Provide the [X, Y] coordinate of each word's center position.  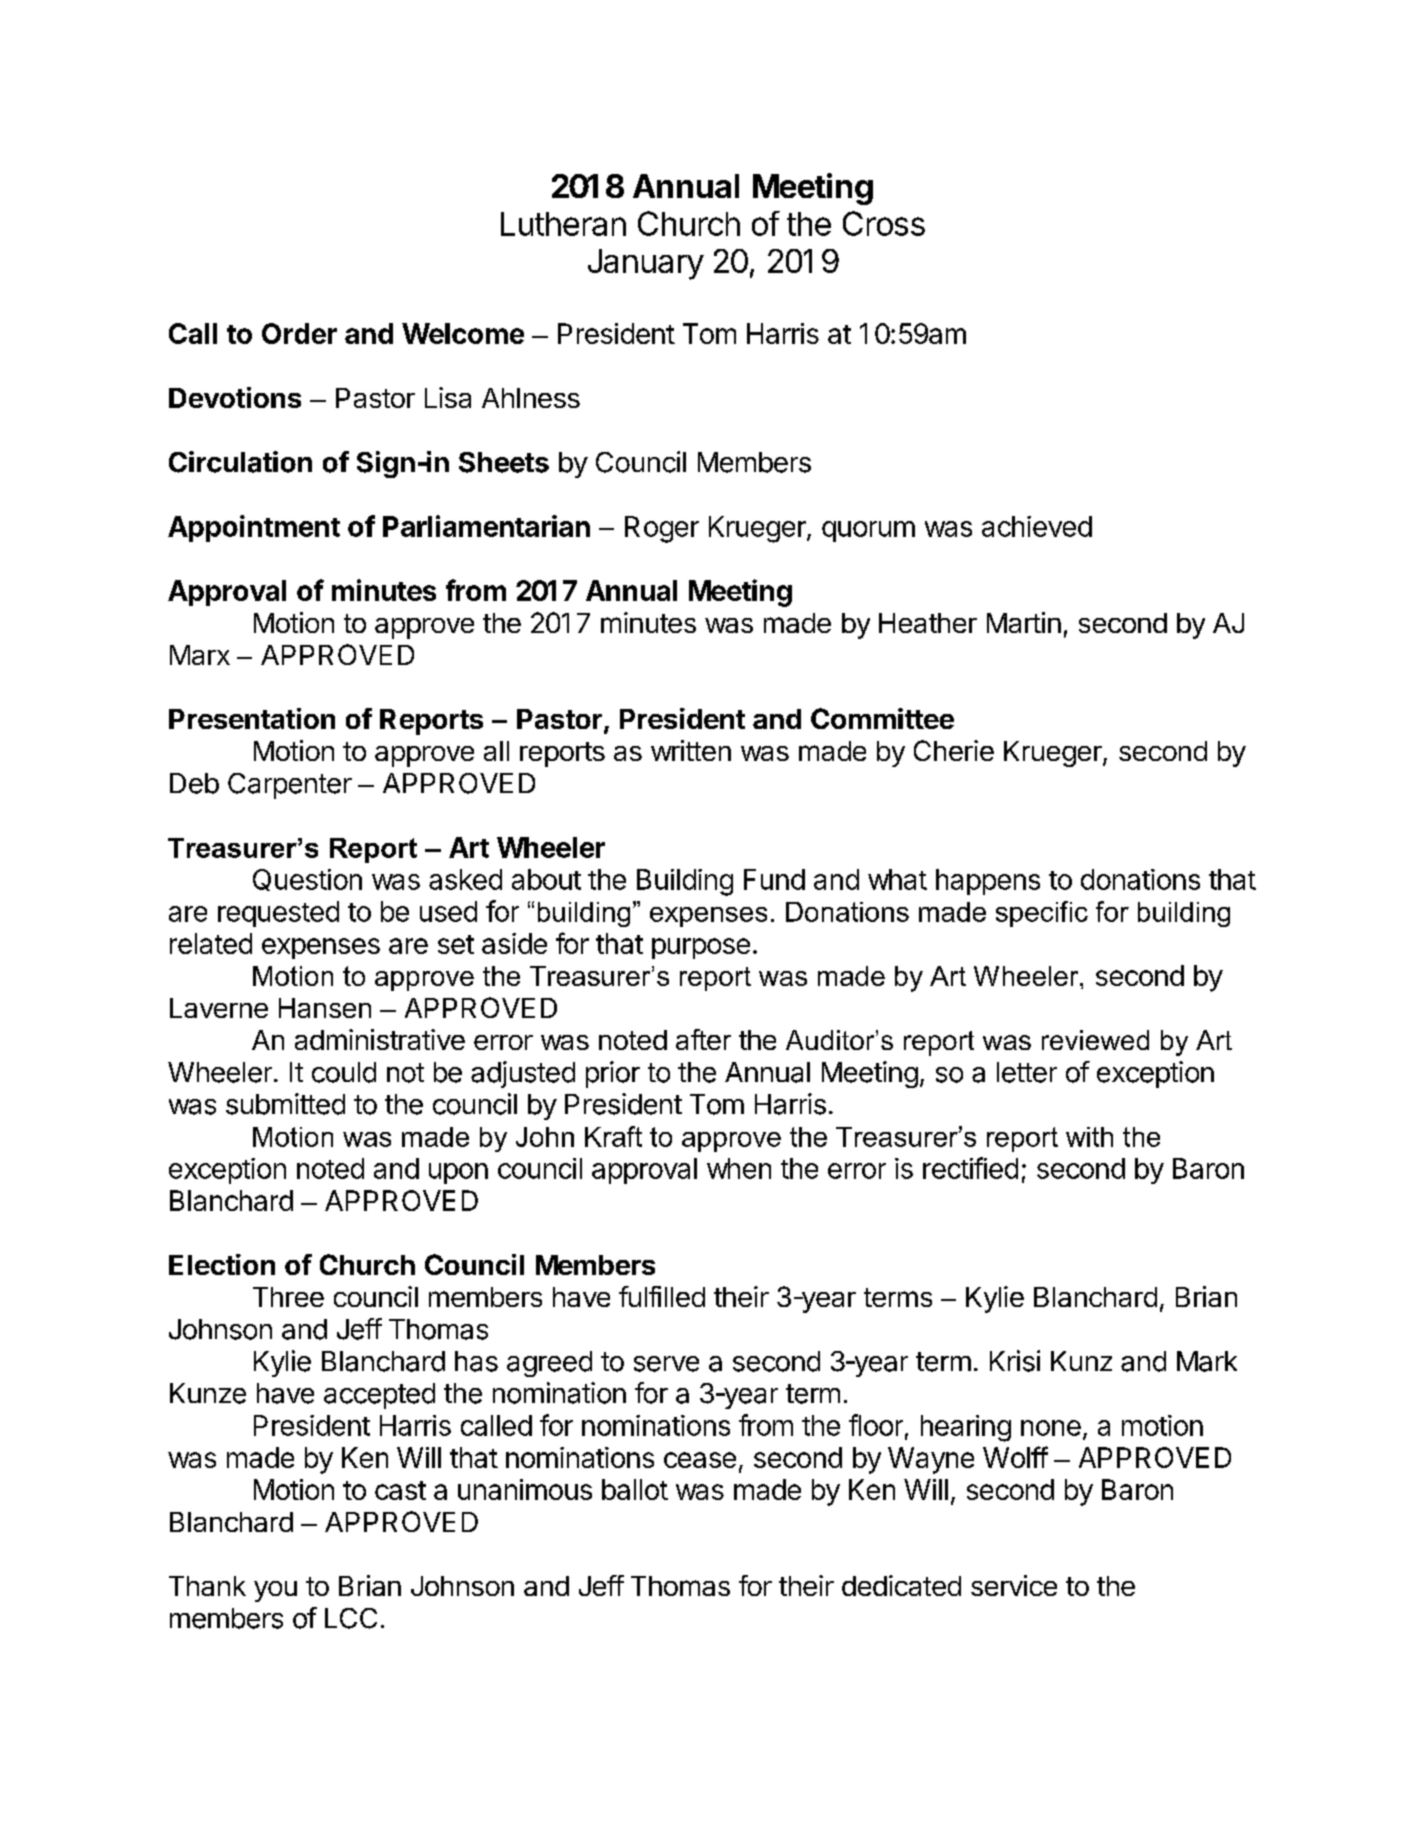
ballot [635, 1489]
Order [299, 333]
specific [1042, 914]
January [646, 264]
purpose [701, 948]
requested [278, 914]
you [275, 1591]
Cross [884, 223]
